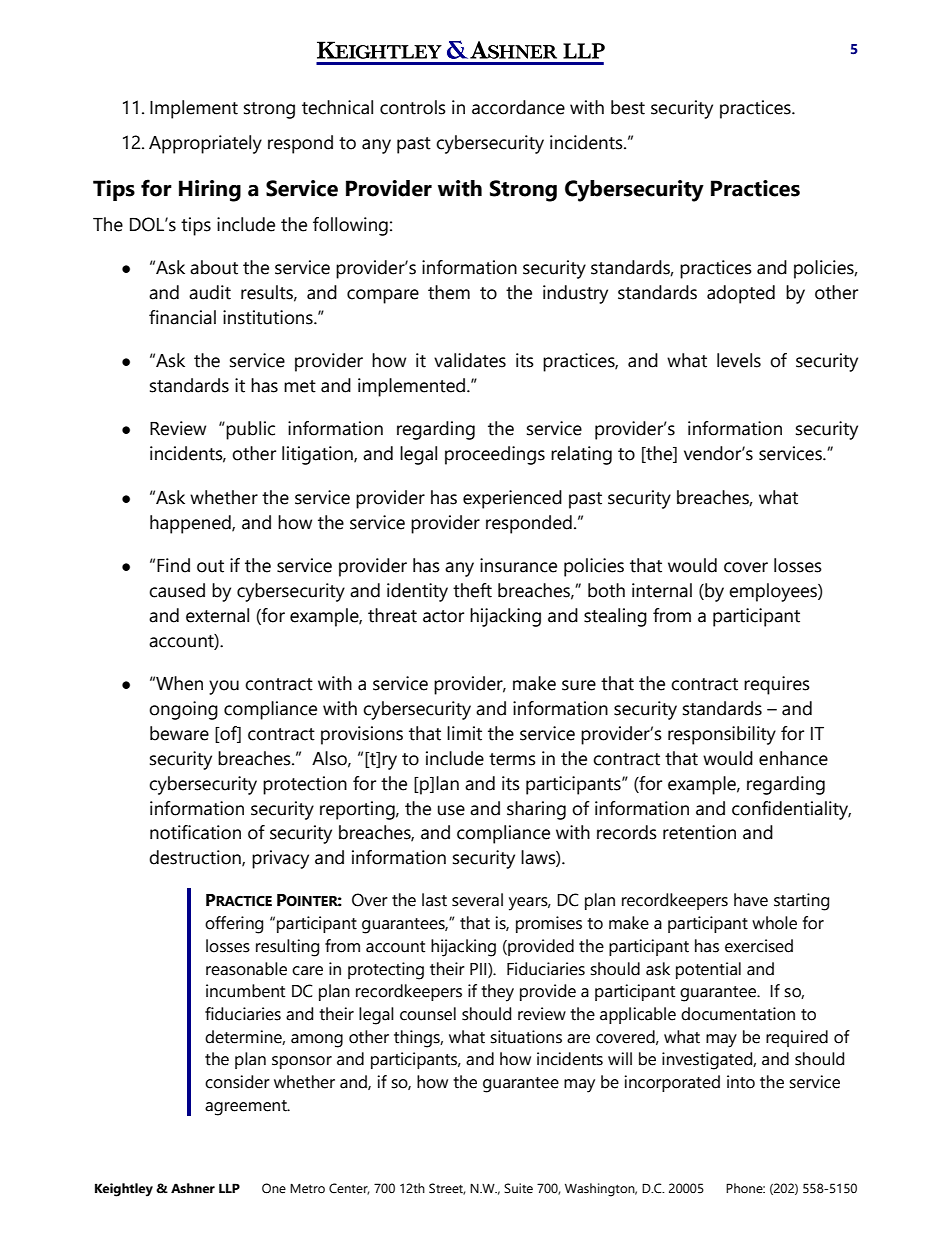  What do you see at coordinates (518, 107) in the image?
I see `accordance` at bounding box center [518, 107].
